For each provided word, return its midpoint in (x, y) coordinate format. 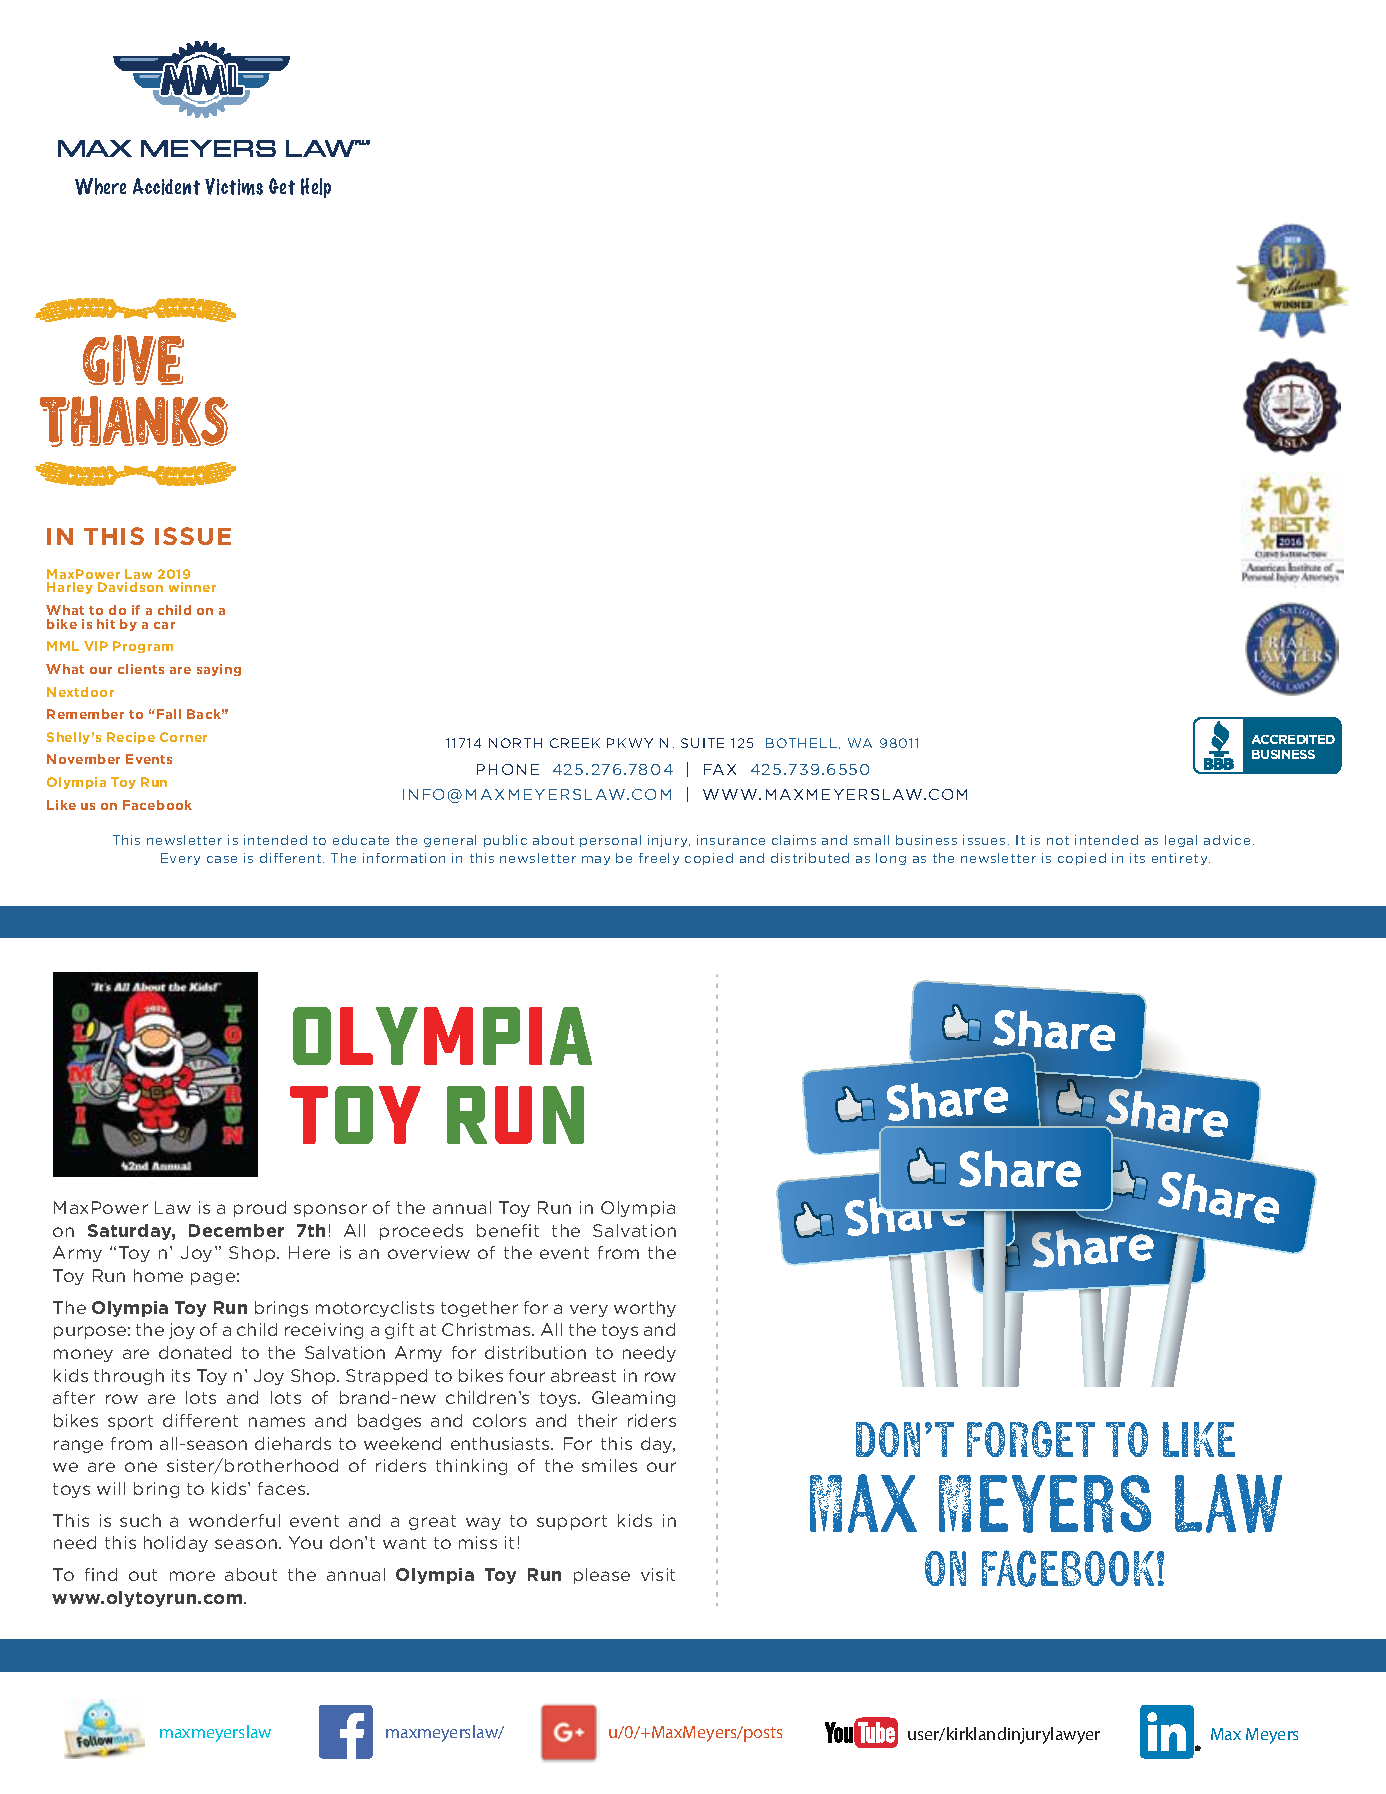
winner (192, 587)
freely (659, 859)
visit (658, 1574)
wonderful (234, 1520)
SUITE (702, 743)
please (602, 1576)
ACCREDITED (1293, 739)
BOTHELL (801, 743)
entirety (1181, 859)
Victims (234, 186)
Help (316, 188)
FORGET (1031, 1439)
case (222, 859)
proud (260, 1209)
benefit (508, 1230)
